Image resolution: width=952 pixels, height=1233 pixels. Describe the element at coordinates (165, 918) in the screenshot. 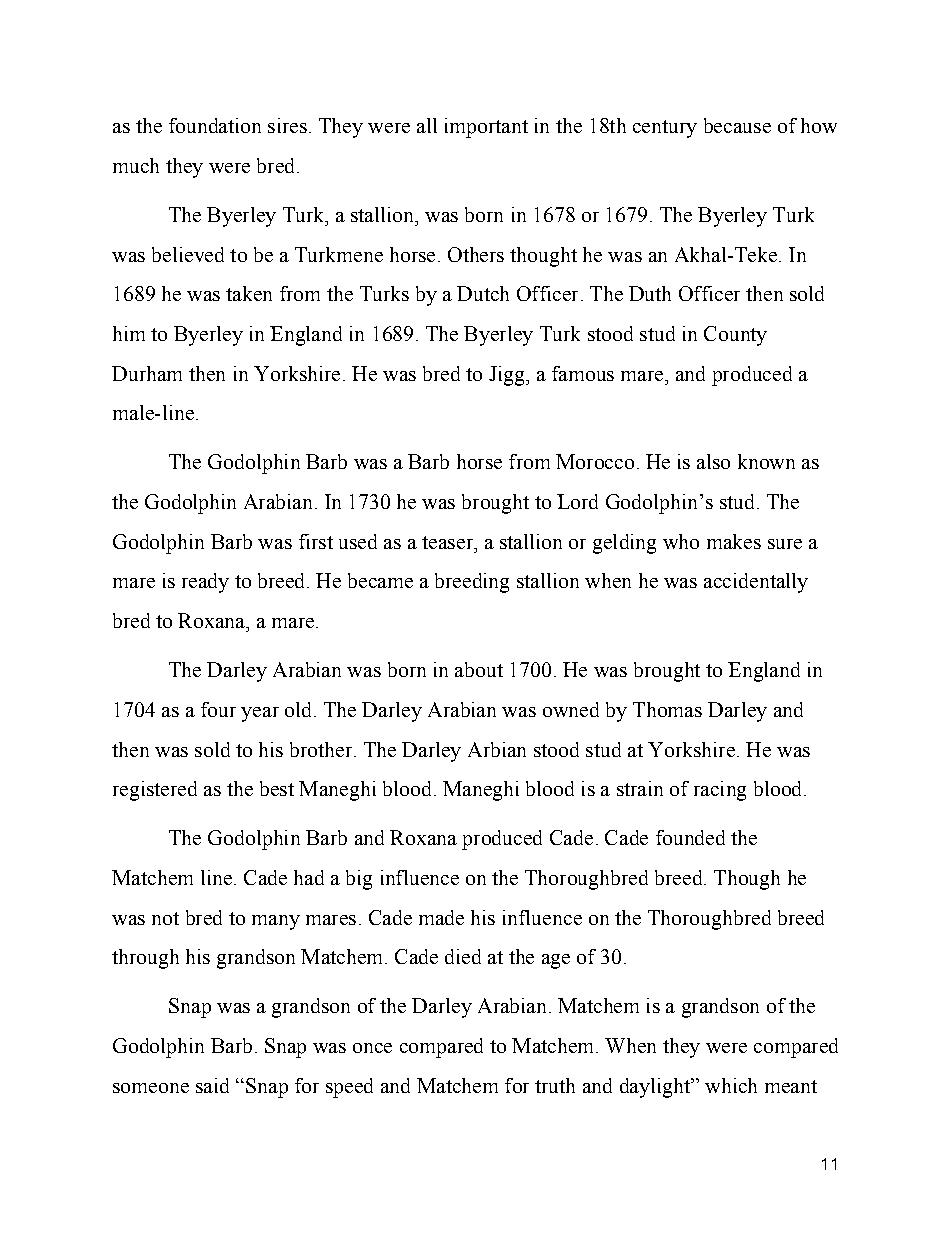

I see `not` at that location.
